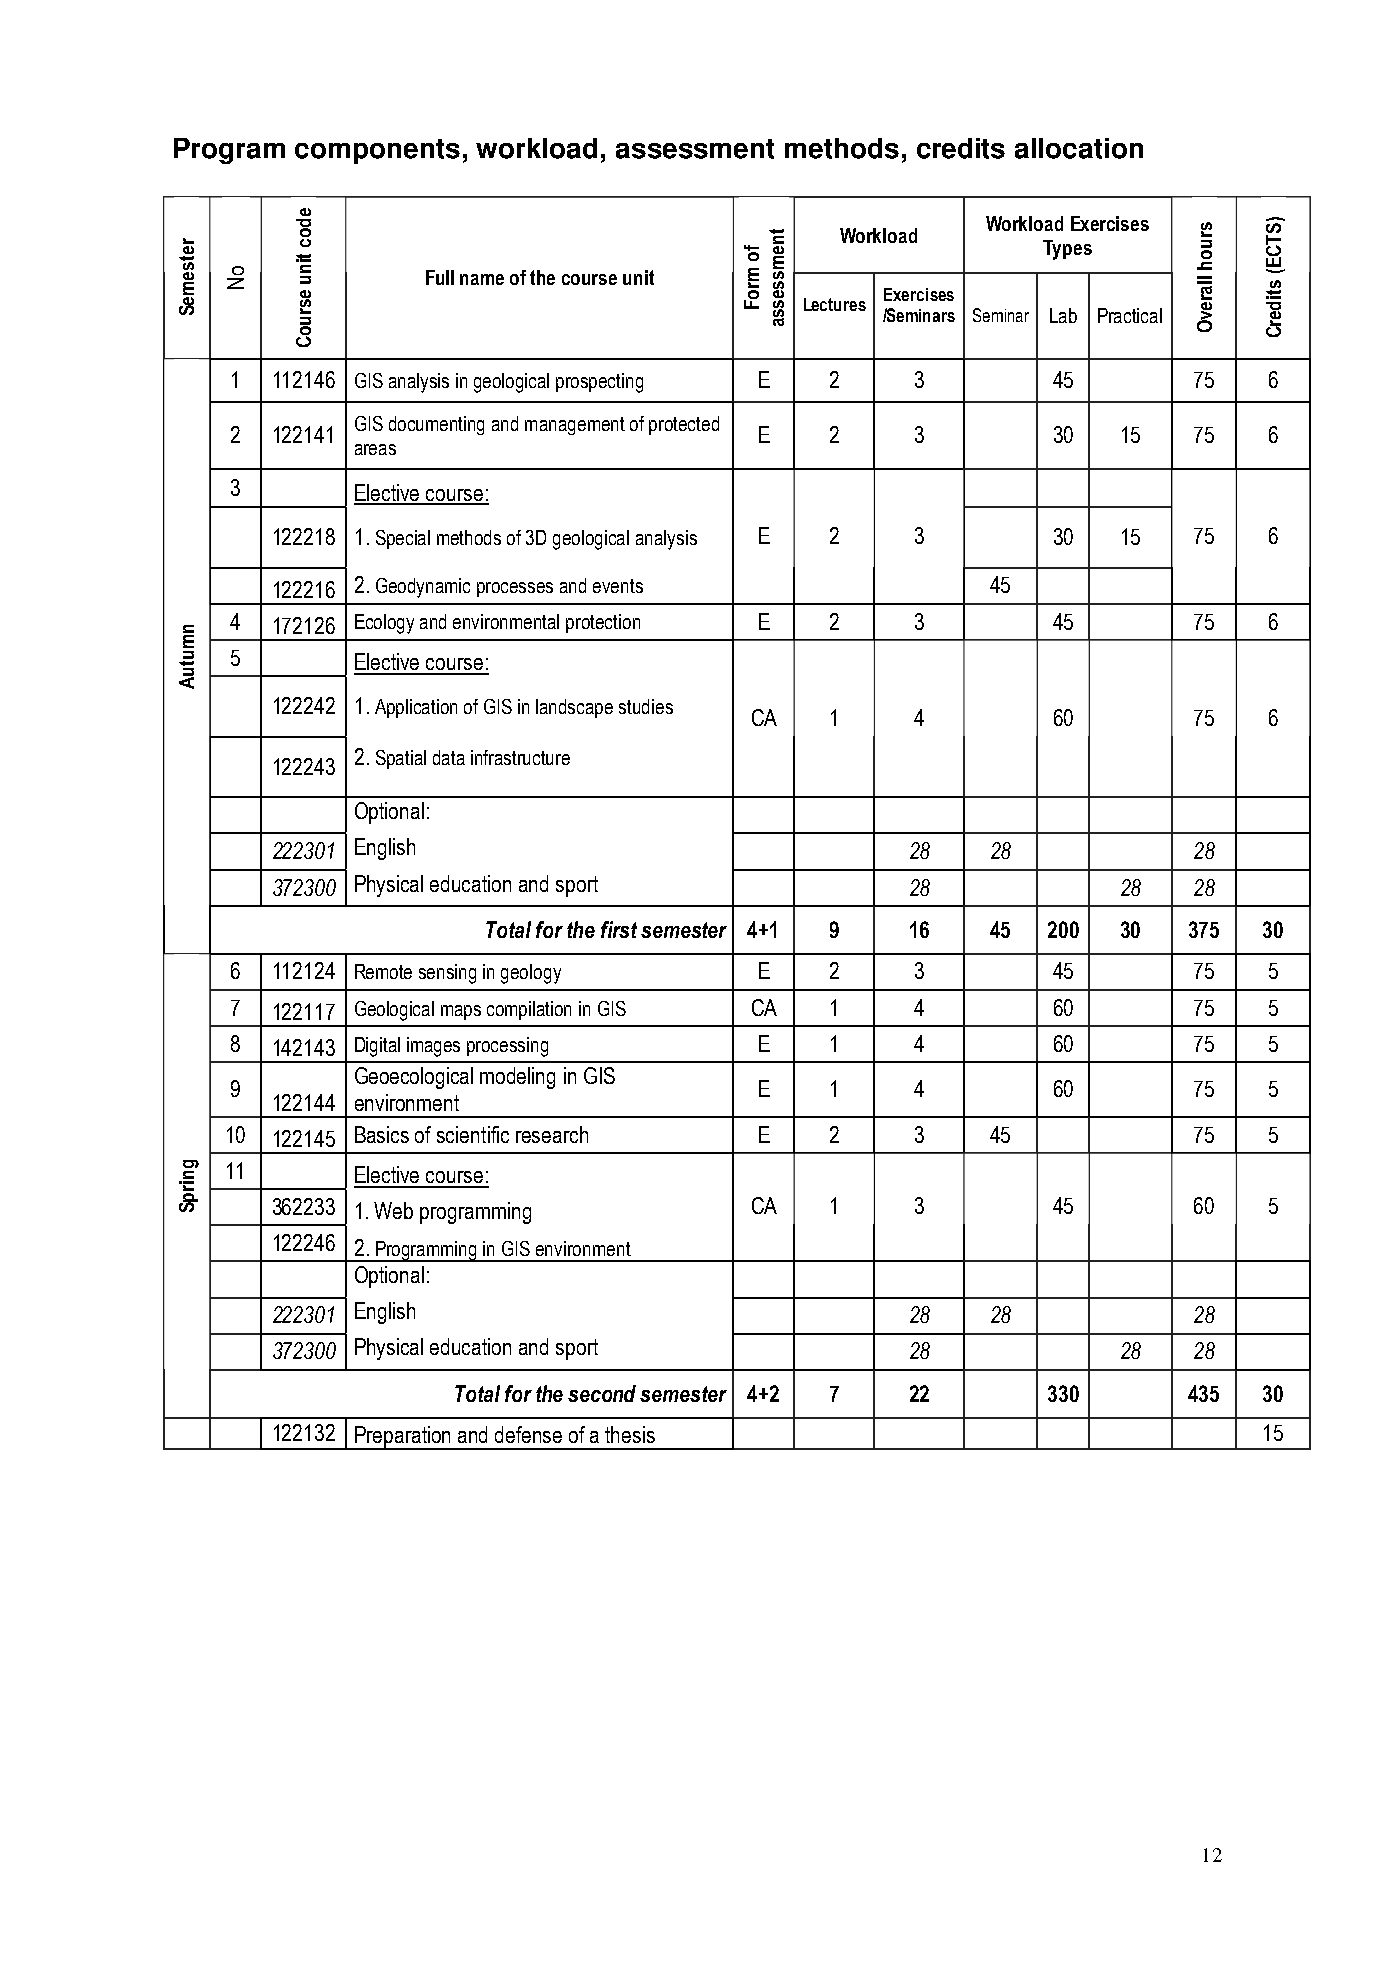 This screenshot has width=1387, height=1963. Describe the element at coordinates (528, 1434) in the screenshot. I see `defense` at that location.
